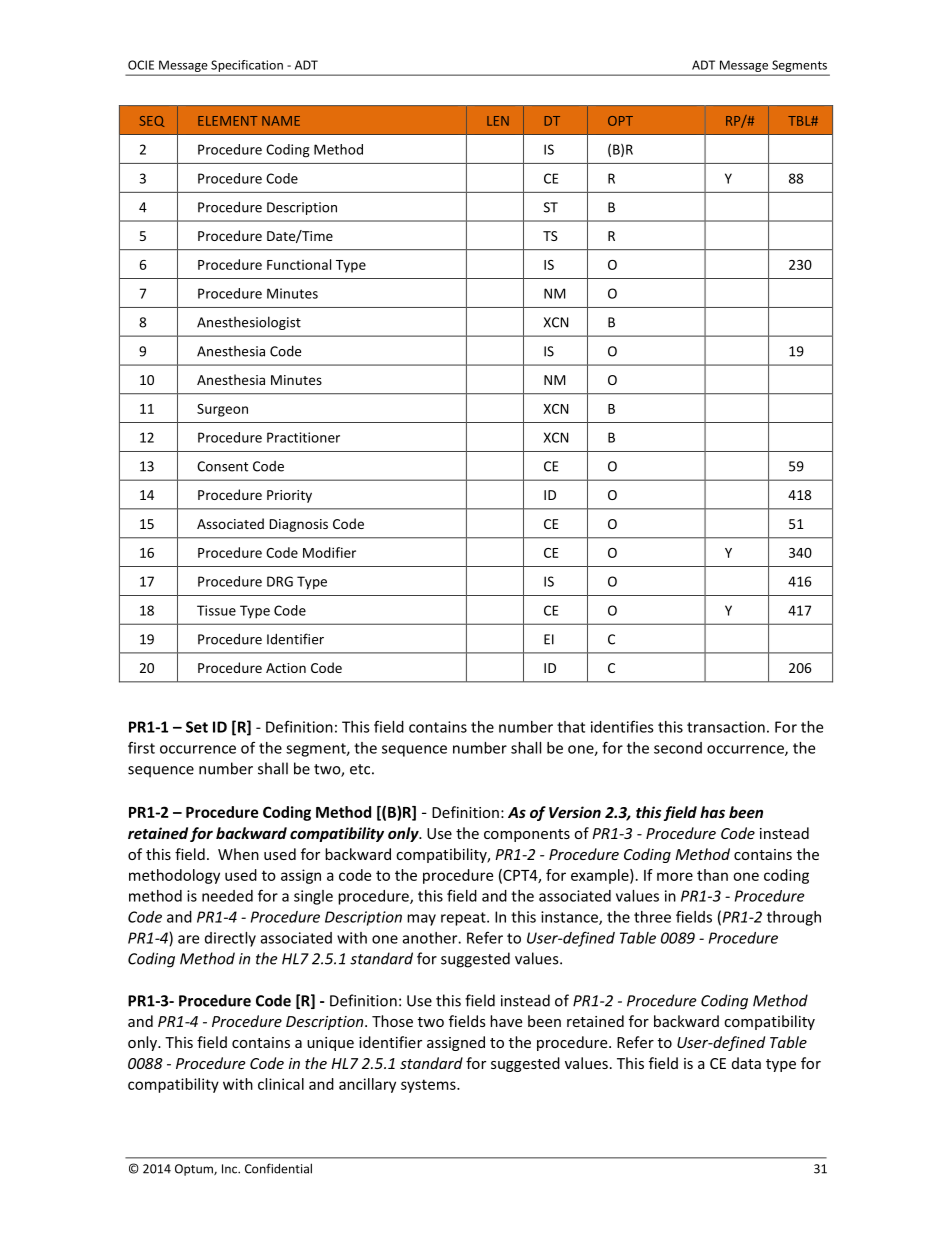  I want to click on Inc, so click(230, 1169).
